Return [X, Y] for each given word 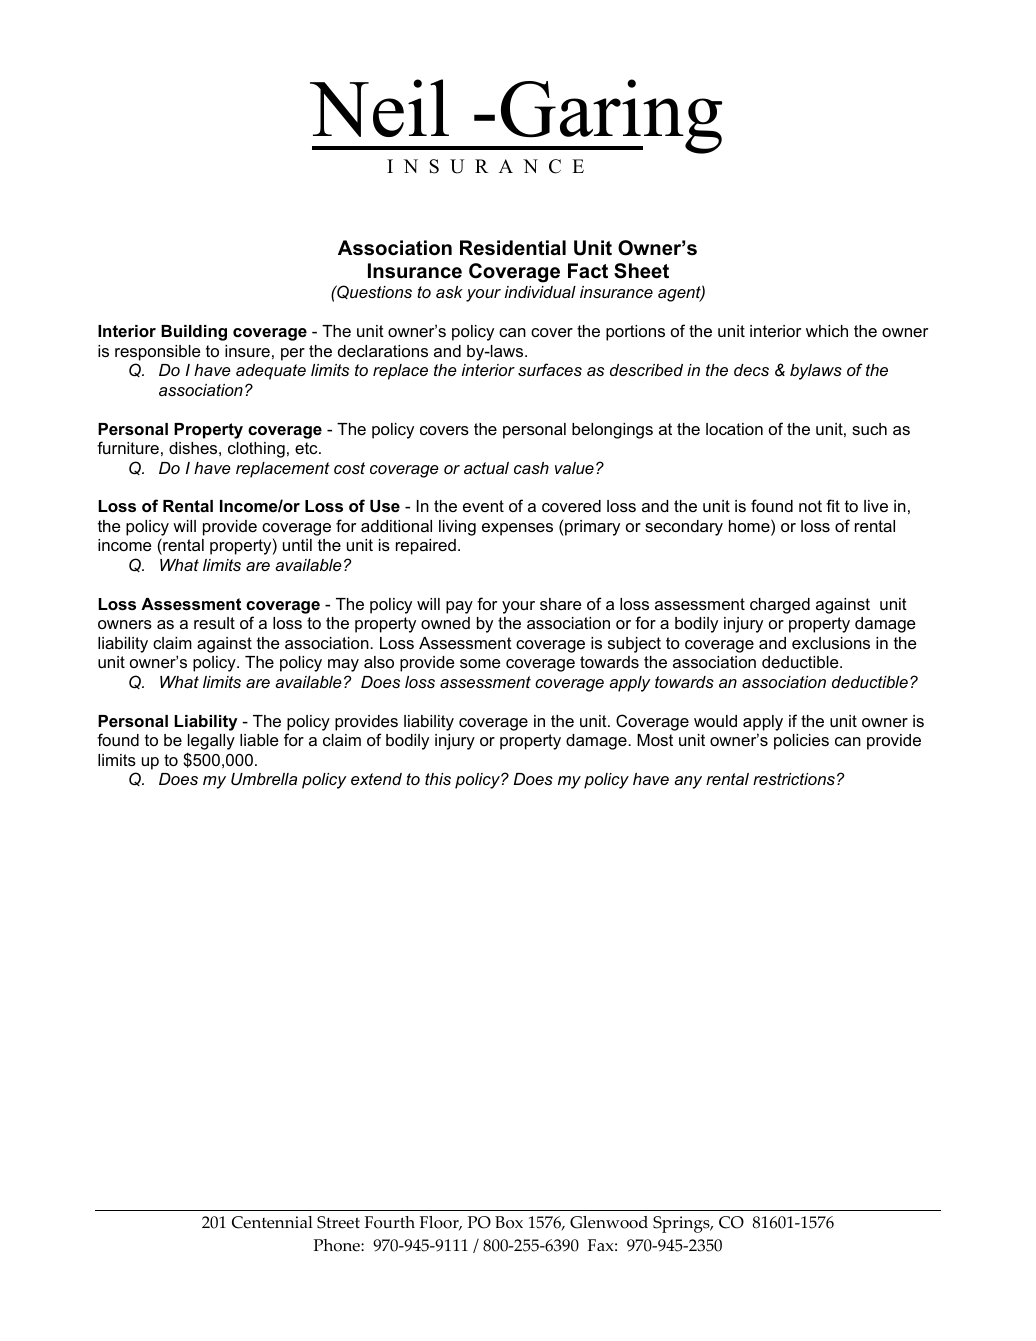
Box [509, 1222]
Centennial [272, 1222]
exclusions [831, 643]
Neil [379, 108]
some [480, 663]
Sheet [641, 271]
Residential [513, 248]
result [214, 623]
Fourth [389, 1222]
